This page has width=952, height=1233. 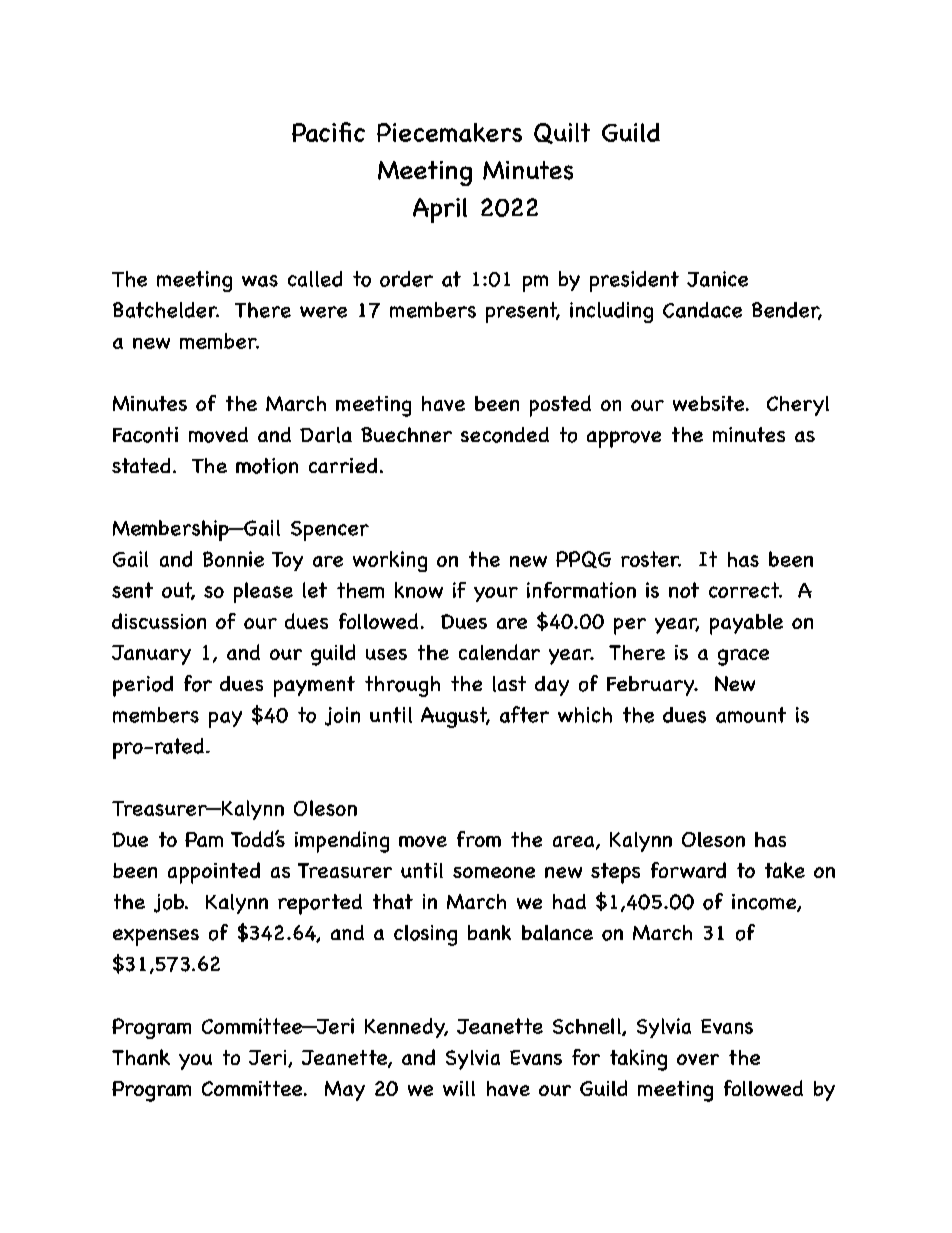 What do you see at coordinates (505, 435) in the page?
I see `seconded` at bounding box center [505, 435].
